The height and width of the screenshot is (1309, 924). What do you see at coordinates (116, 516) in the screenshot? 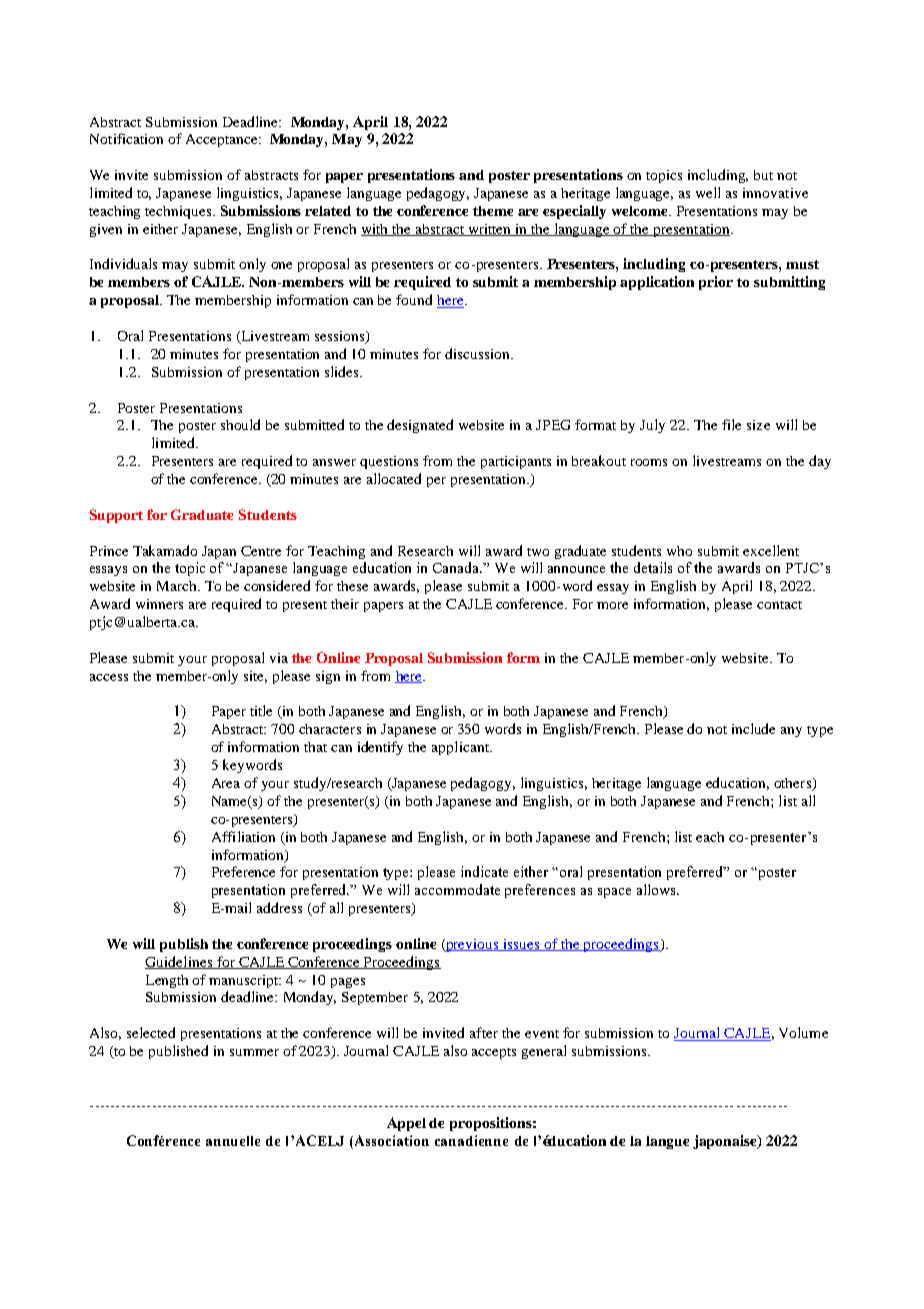
I see `Support` at bounding box center [116, 516].
